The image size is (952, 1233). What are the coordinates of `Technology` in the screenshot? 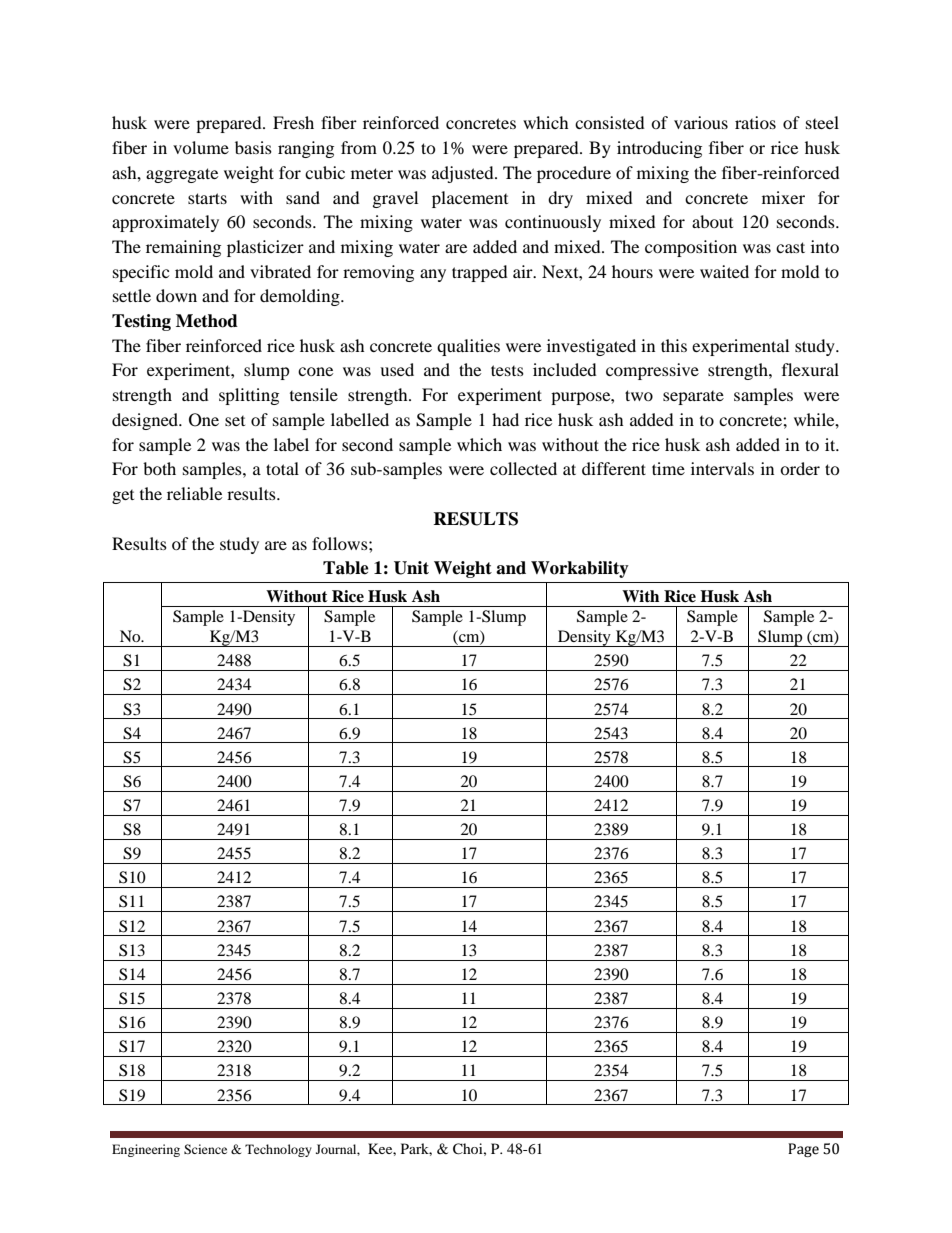 It's located at (278, 1150).
